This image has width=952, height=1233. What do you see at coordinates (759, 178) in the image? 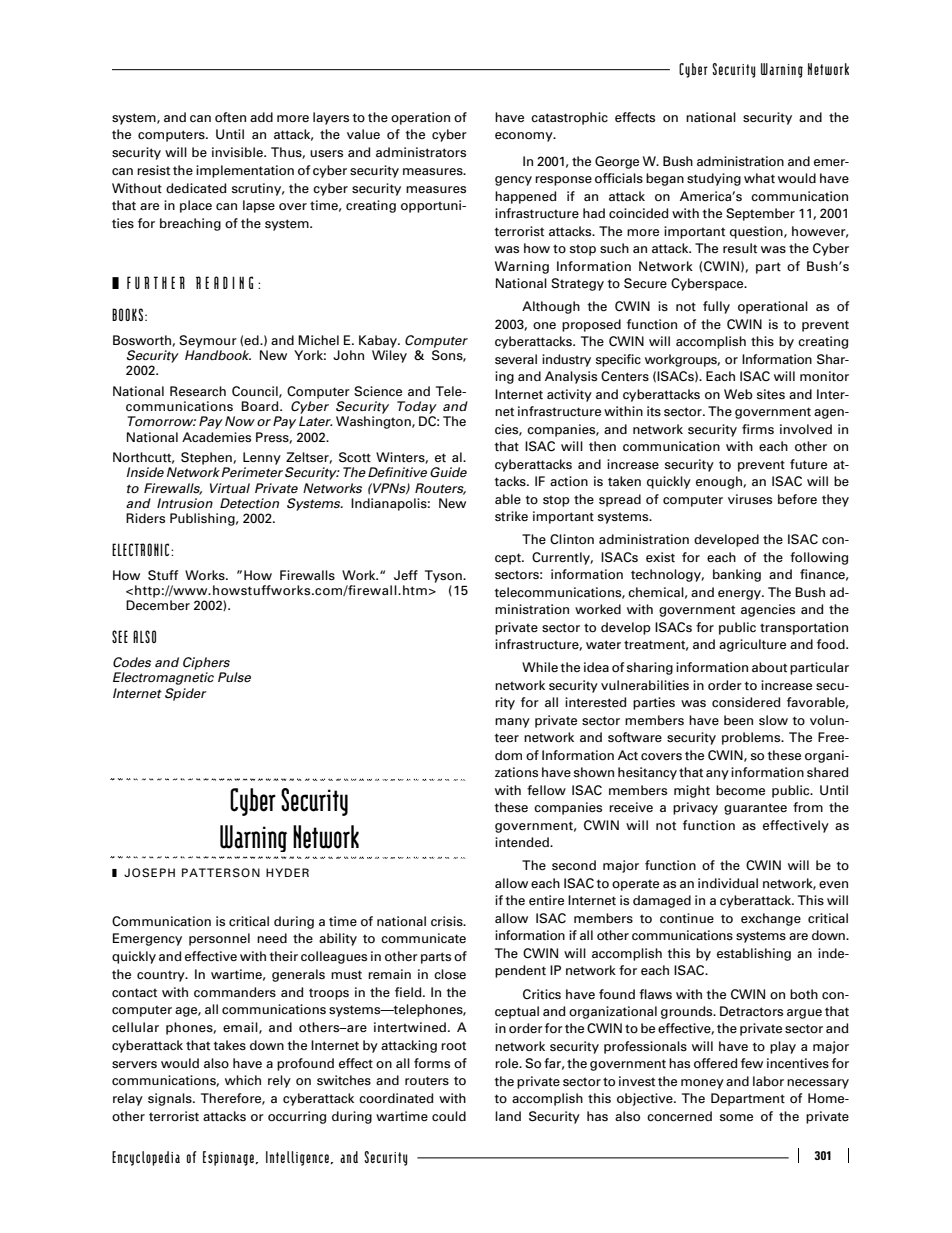
I see `what` at bounding box center [759, 178].
